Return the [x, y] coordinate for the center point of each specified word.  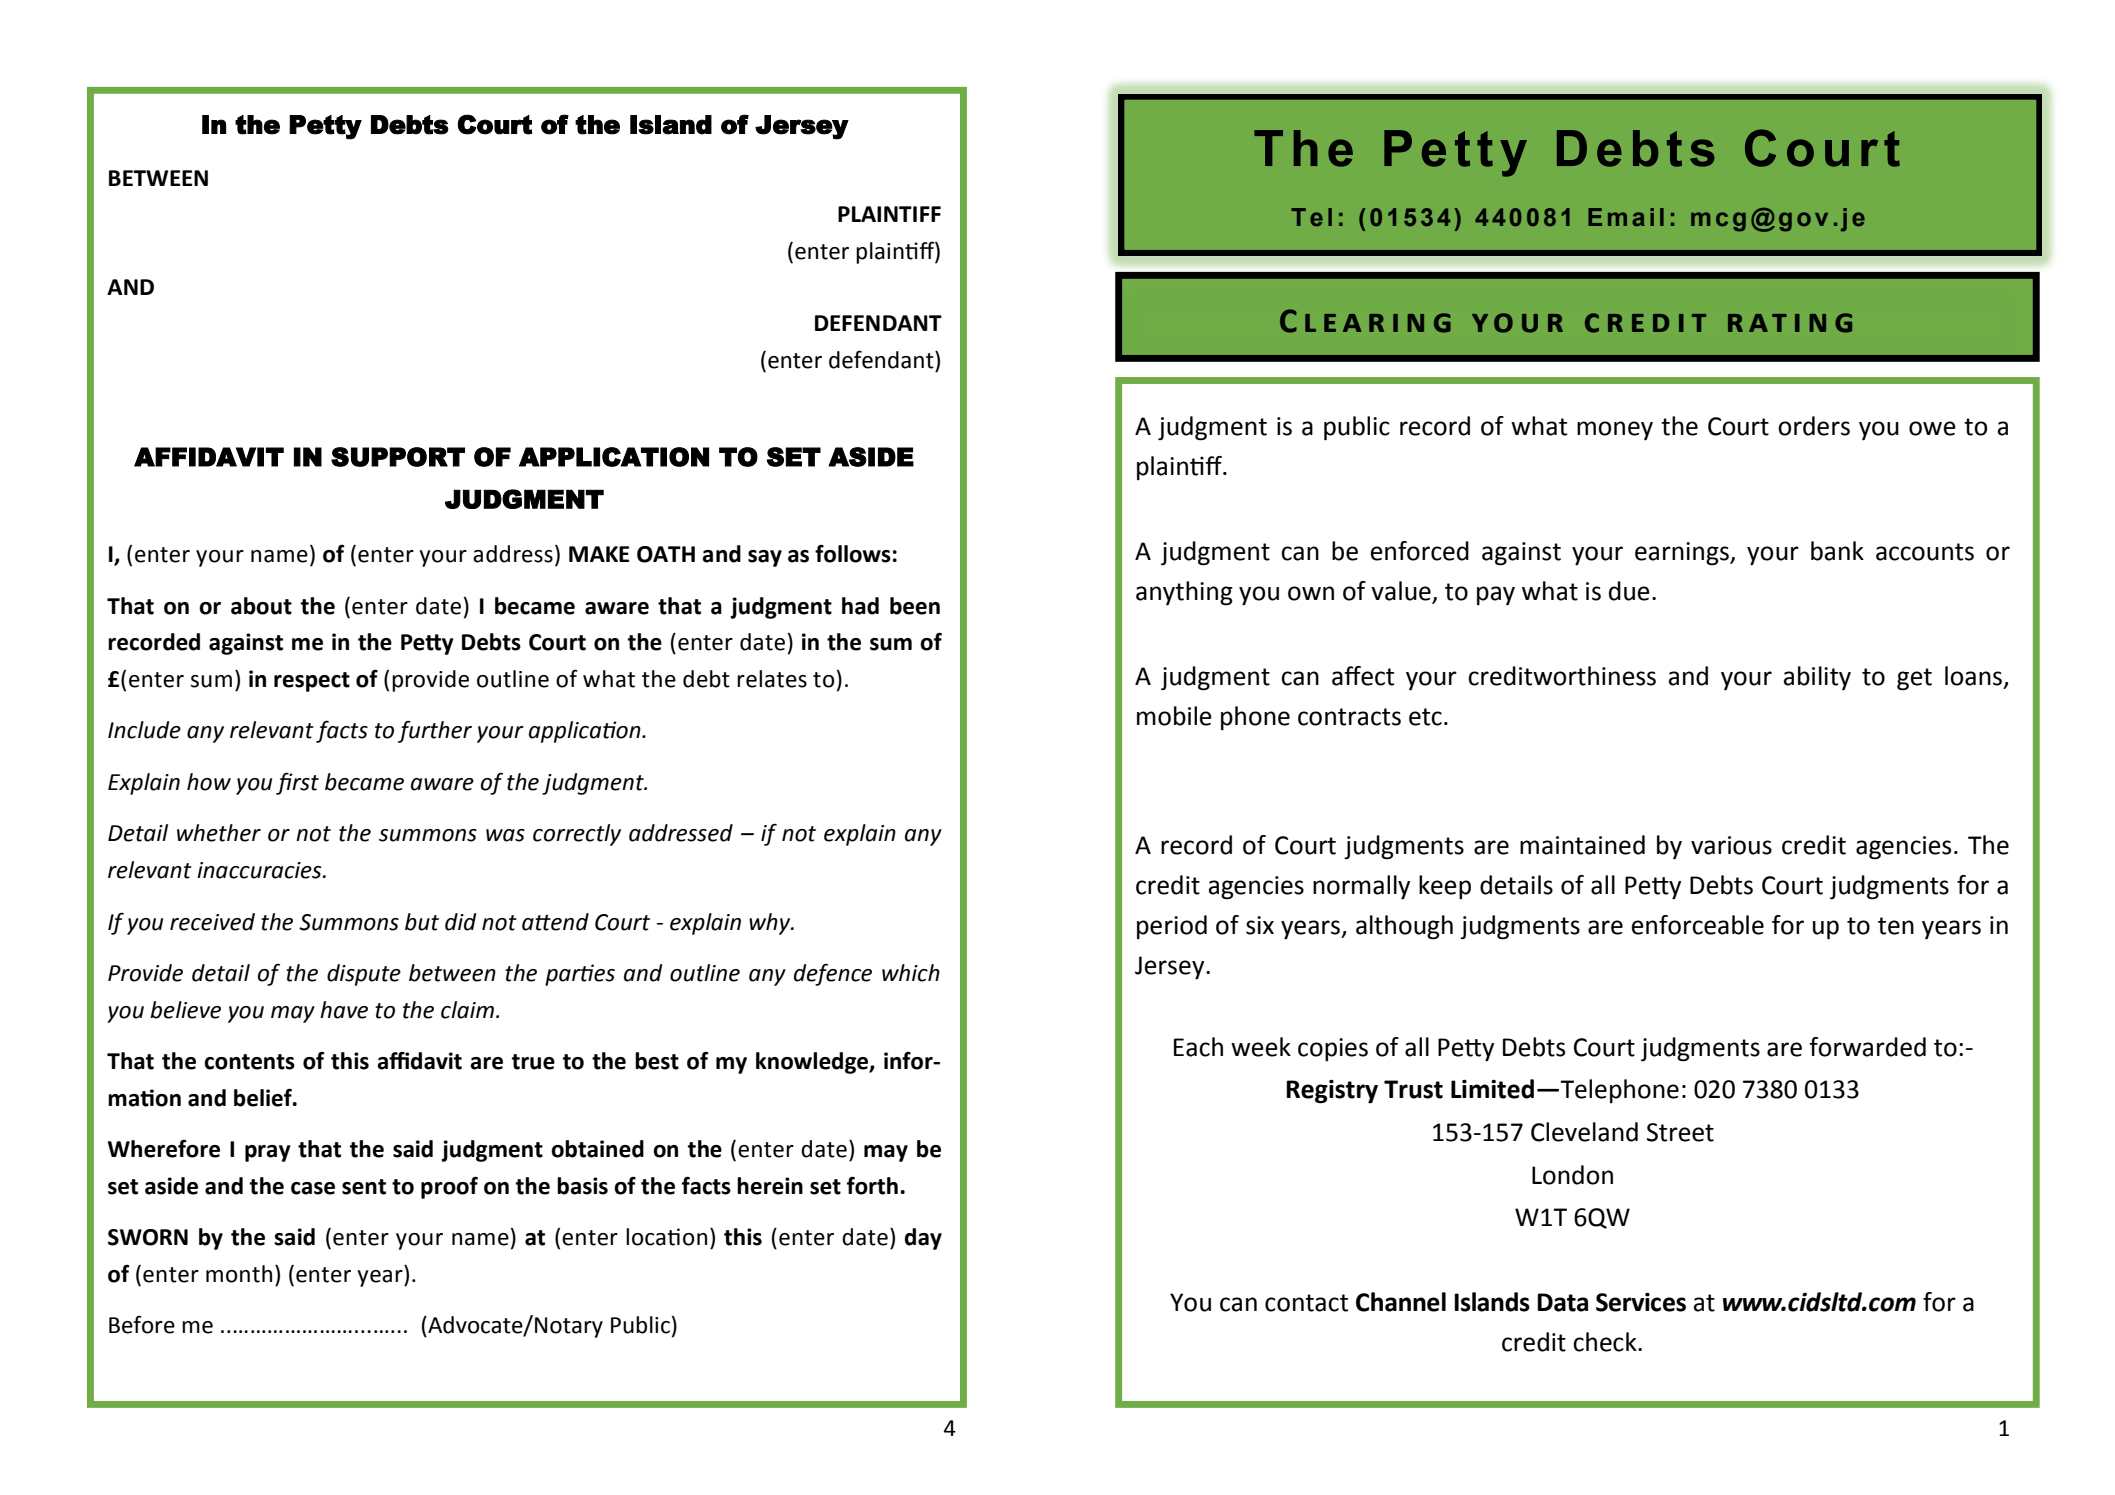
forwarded [1867, 1047]
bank [1837, 551]
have [344, 1010]
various [1731, 845]
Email [1626, 217]
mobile [1174, 716]
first [297, 783]
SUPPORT [398, 457]
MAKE [599, 554]
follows [853, 553]
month [239, 1274]
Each [1198, 1047]
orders [1814, 426]
